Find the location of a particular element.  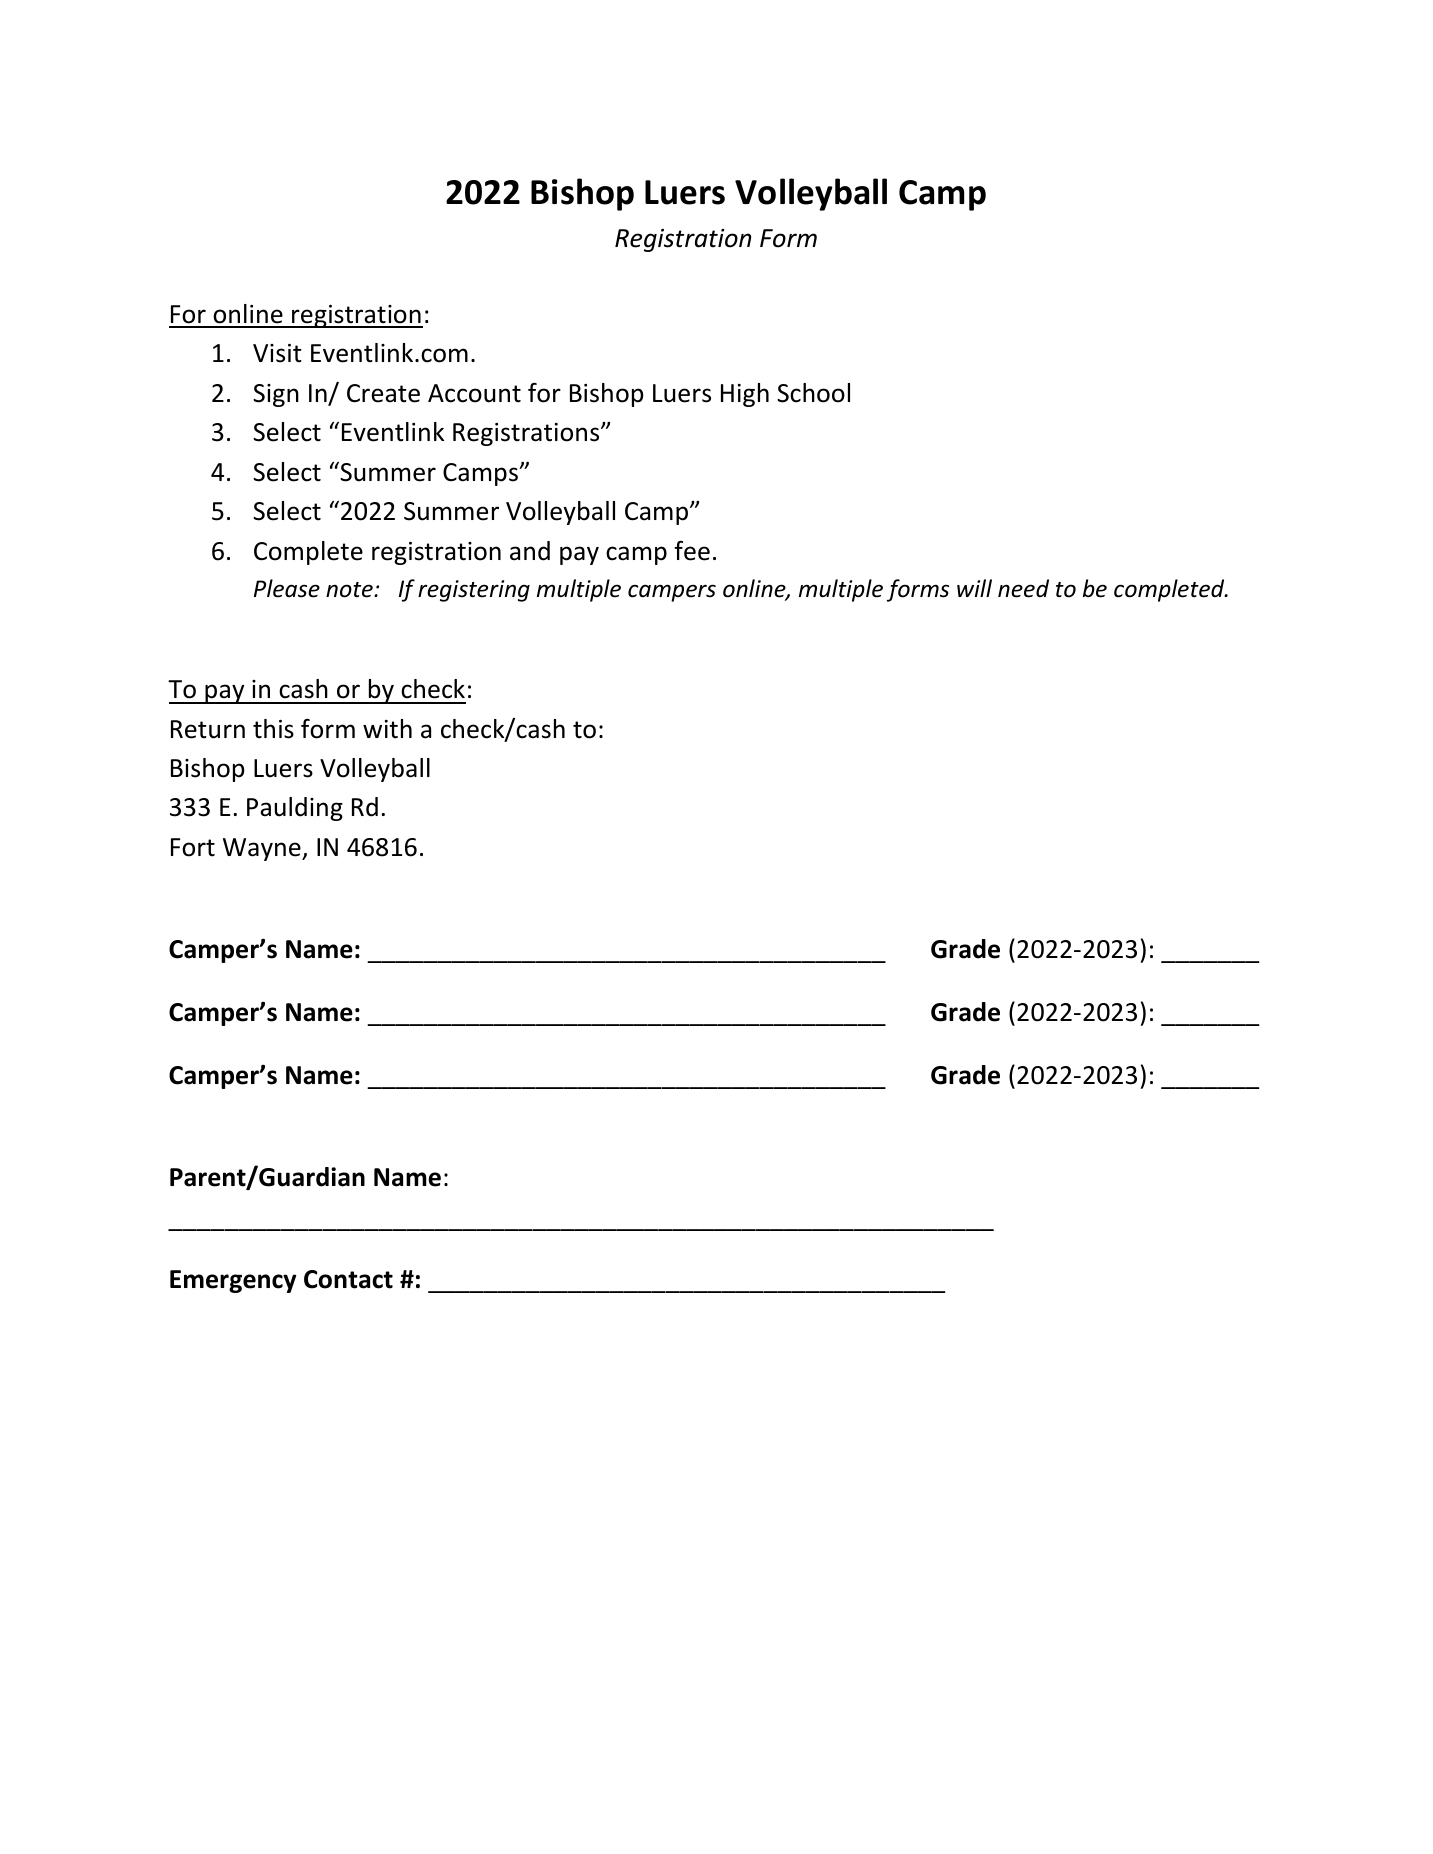

School is located at coordinates (813, 393).
